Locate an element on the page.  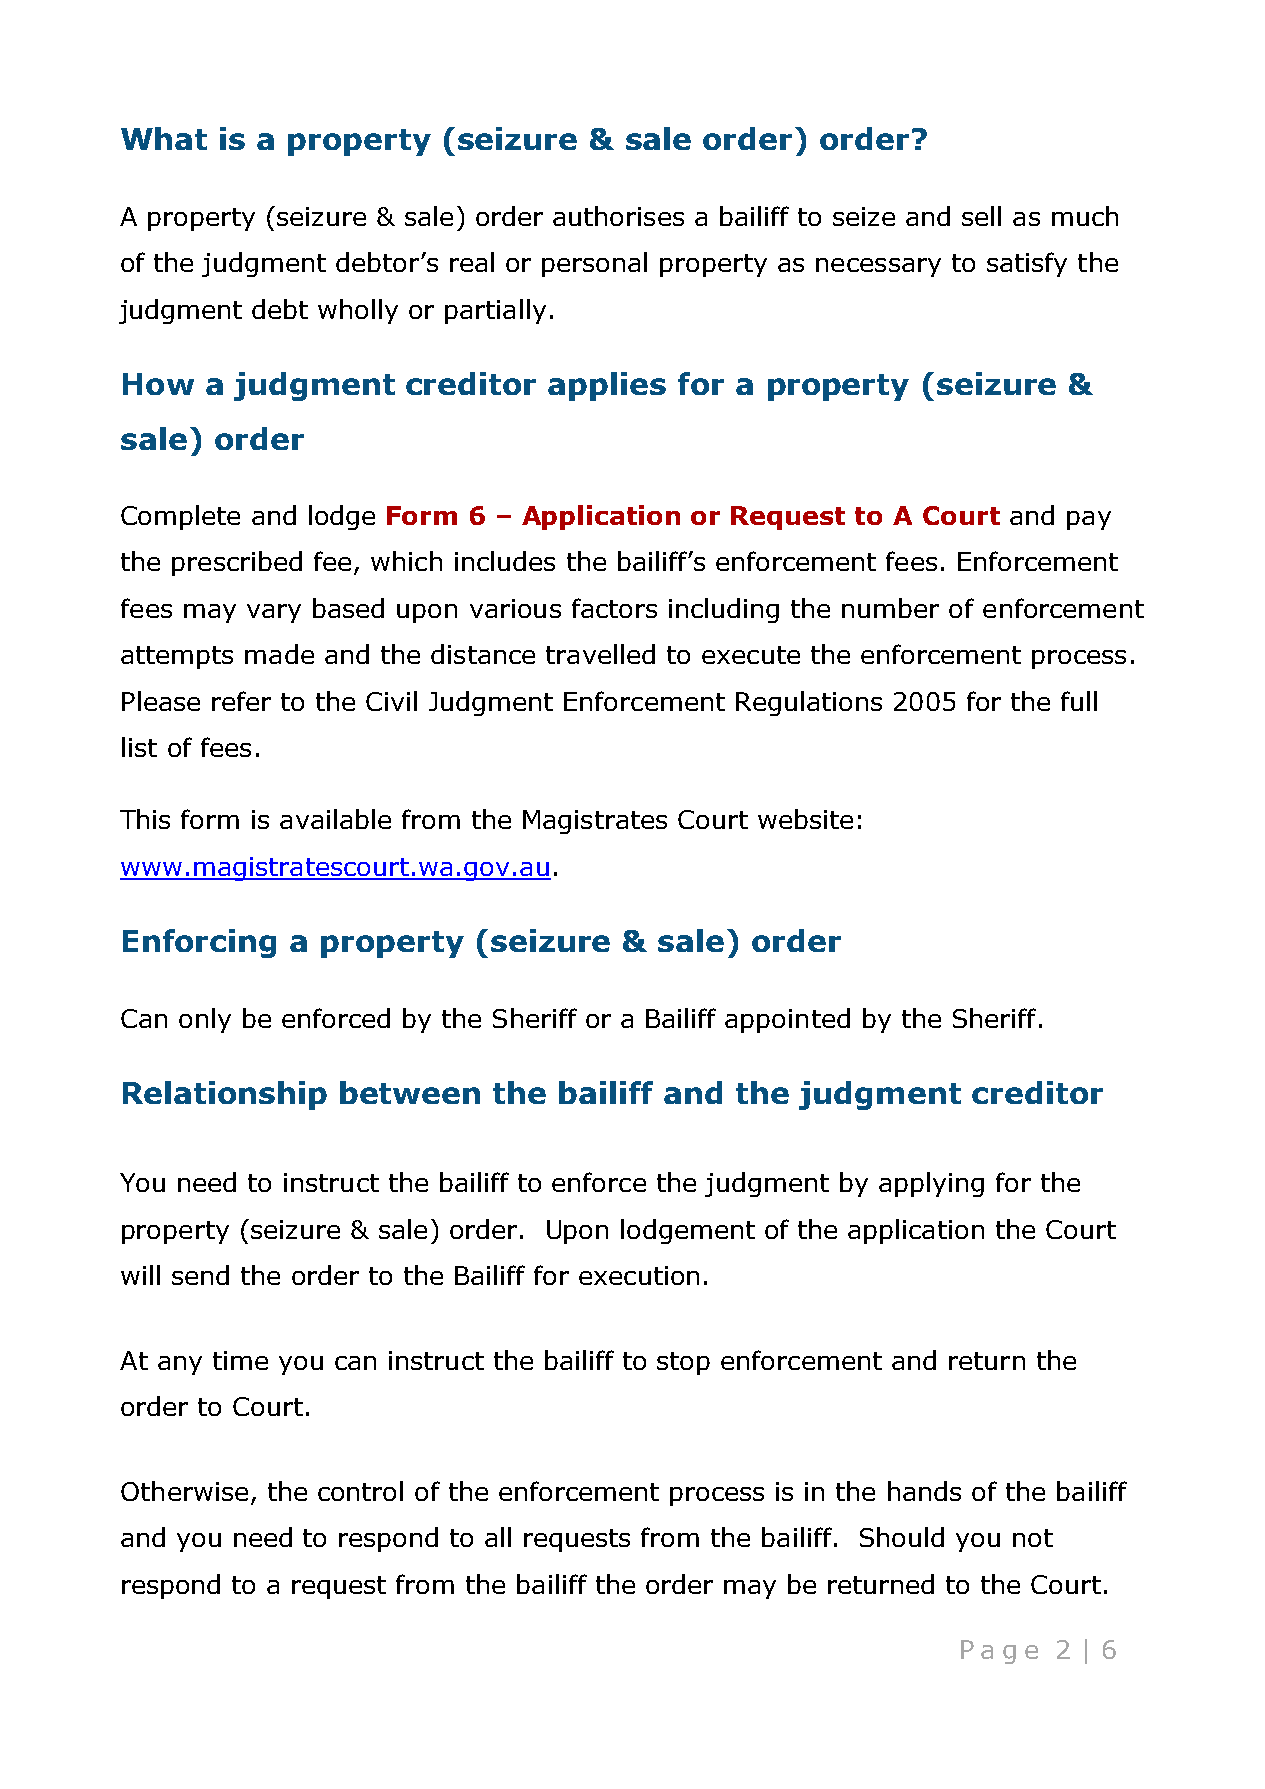
sell is located at coordinates (981, 216).
